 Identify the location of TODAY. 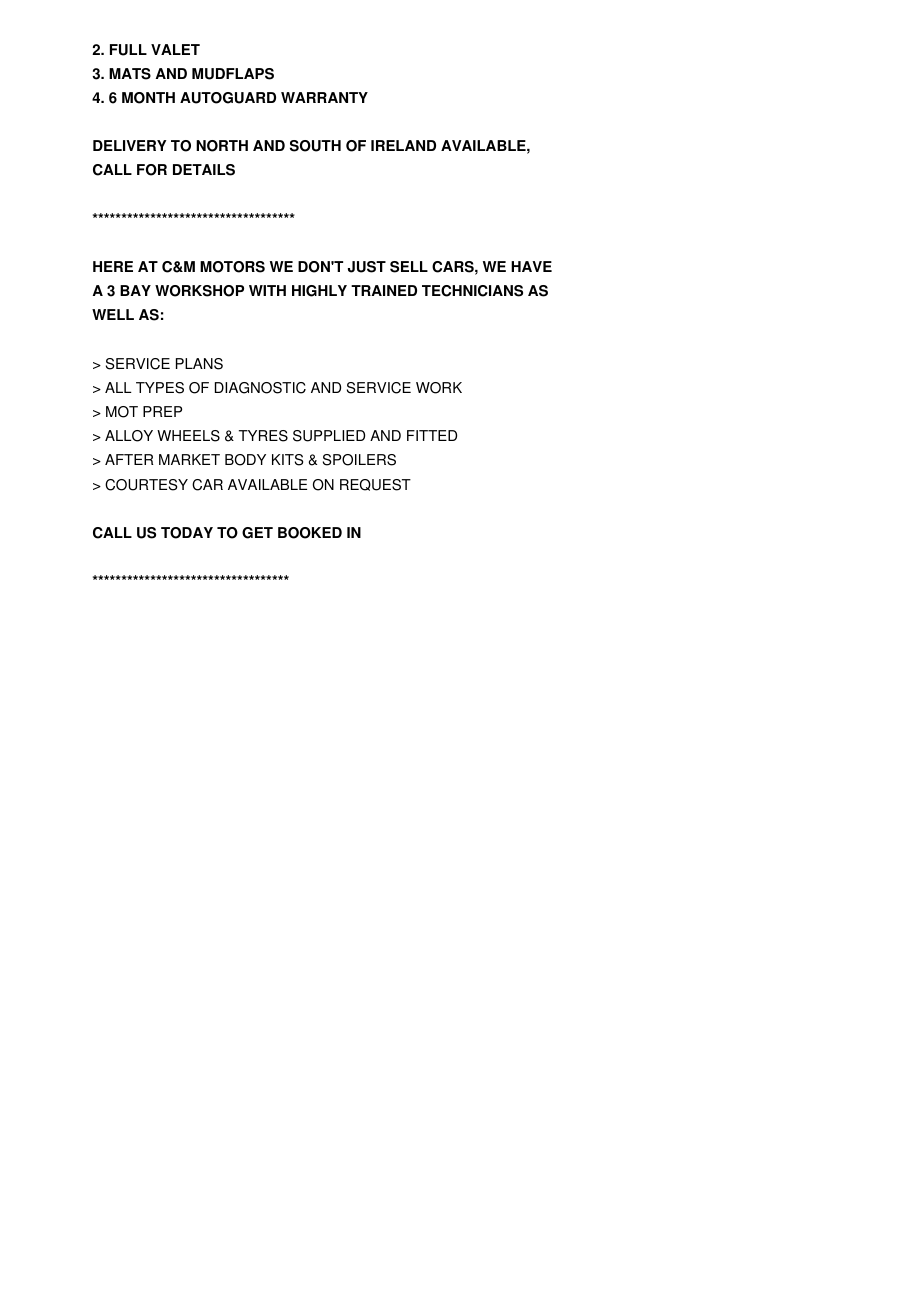
(187, 533).
